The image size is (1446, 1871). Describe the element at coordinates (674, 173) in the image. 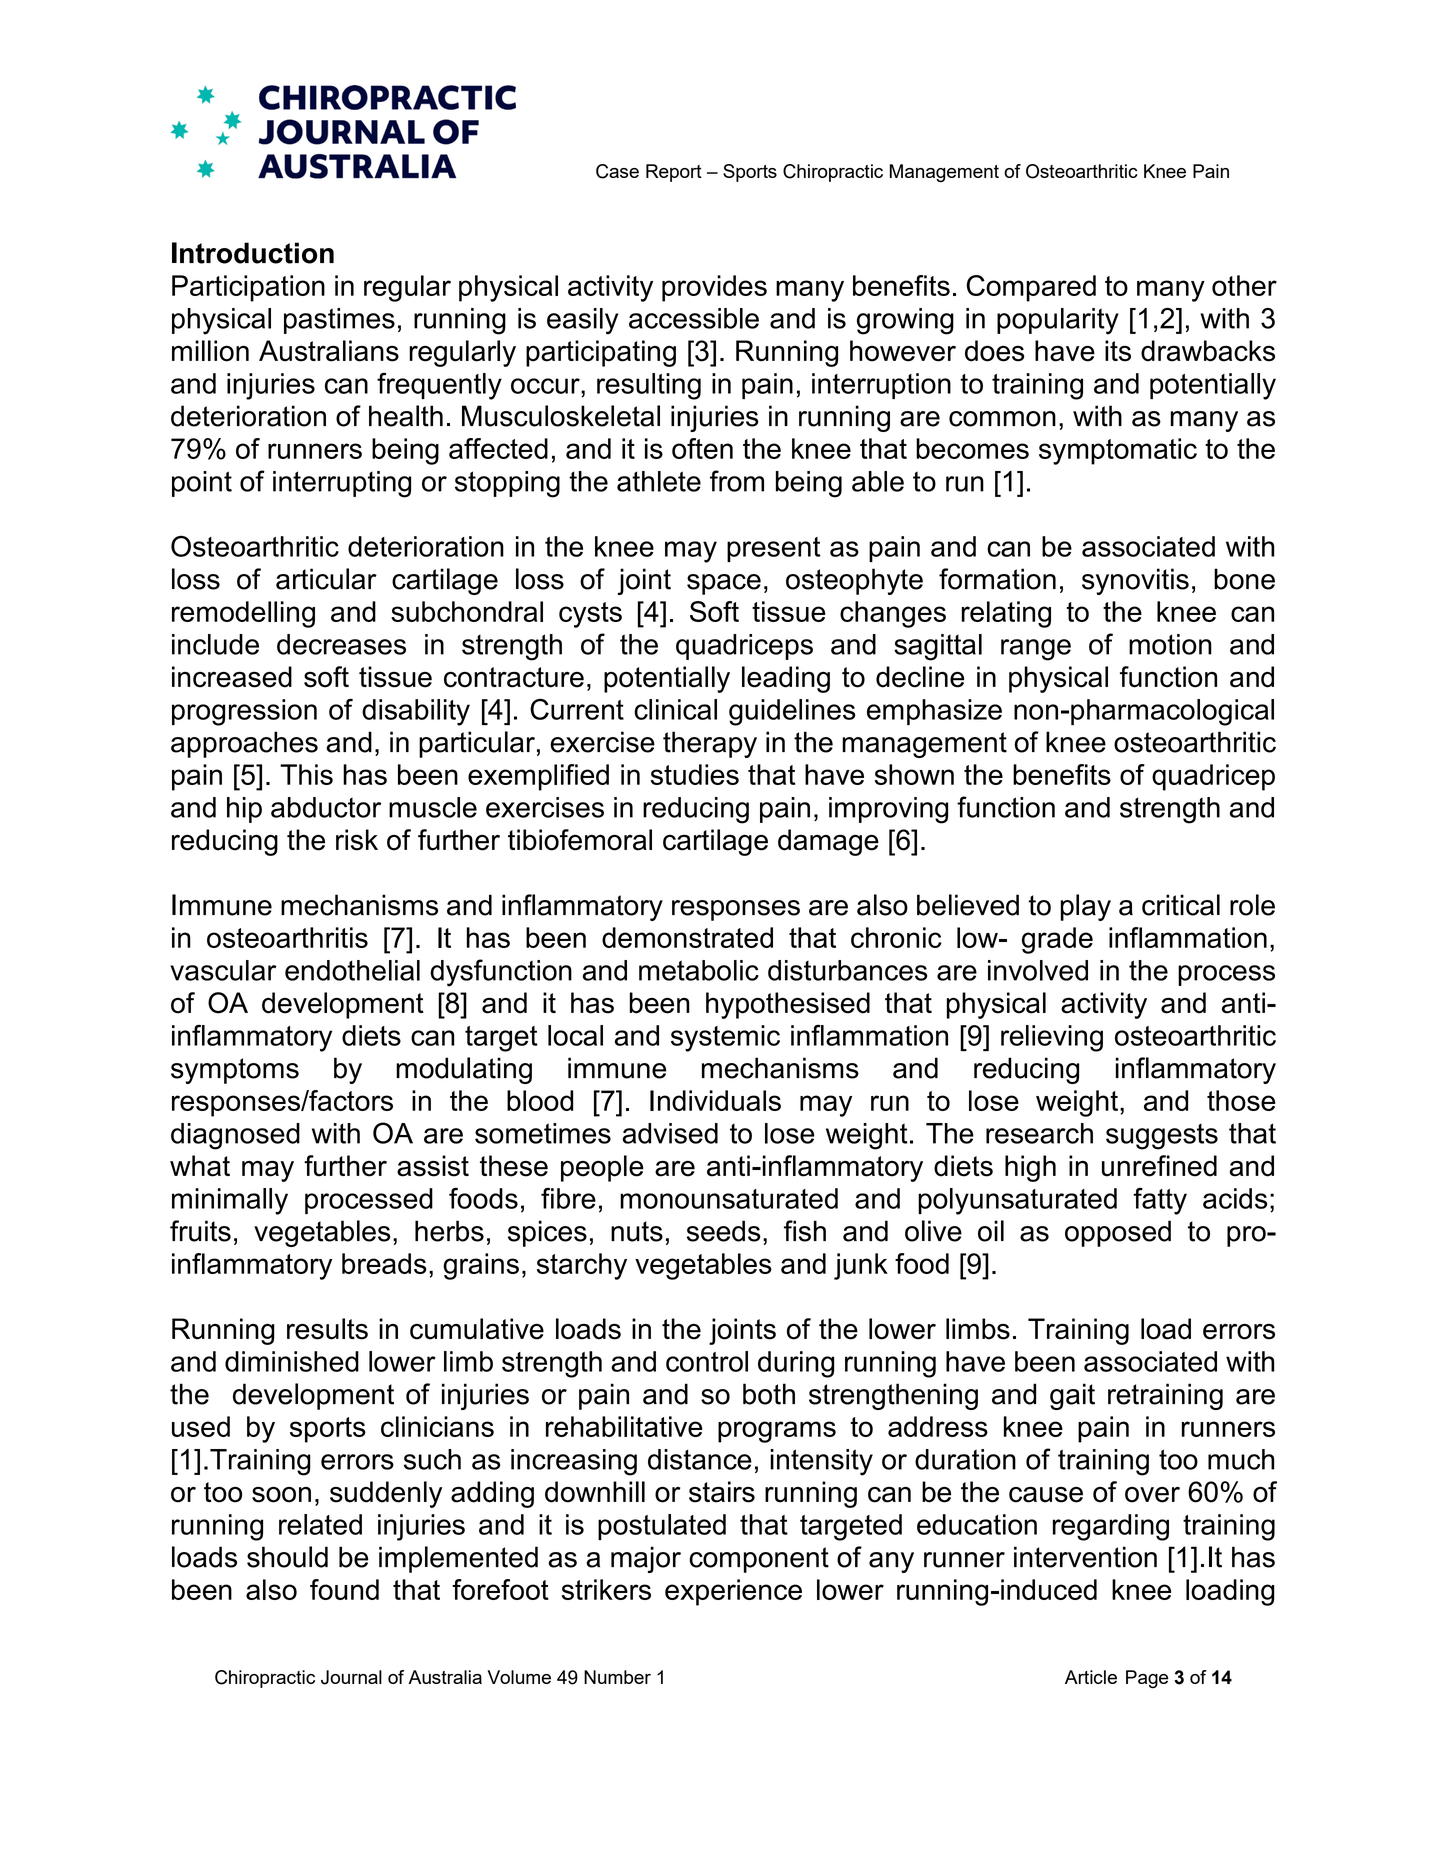

I see `Report` at that location.
